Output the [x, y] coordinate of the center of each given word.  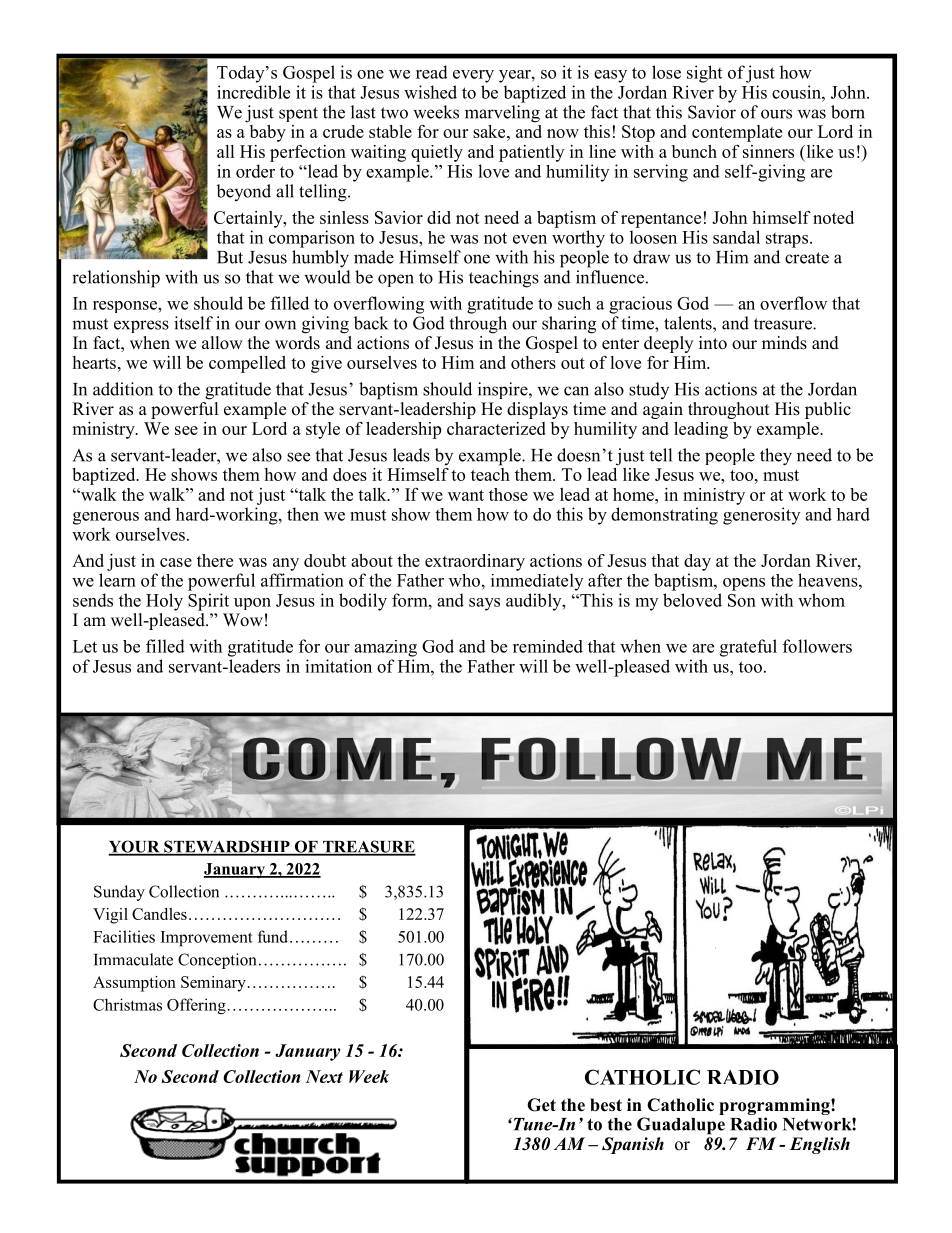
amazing [385, 648]
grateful [748, 648]
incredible [253, 92]
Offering [197, 1006]
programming [775, 1106]
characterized [496, 428]
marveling [502, 114]
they [776, 457]
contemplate [737, 133]
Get [541, 1105]
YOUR [135, 847]
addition [123, 389]
